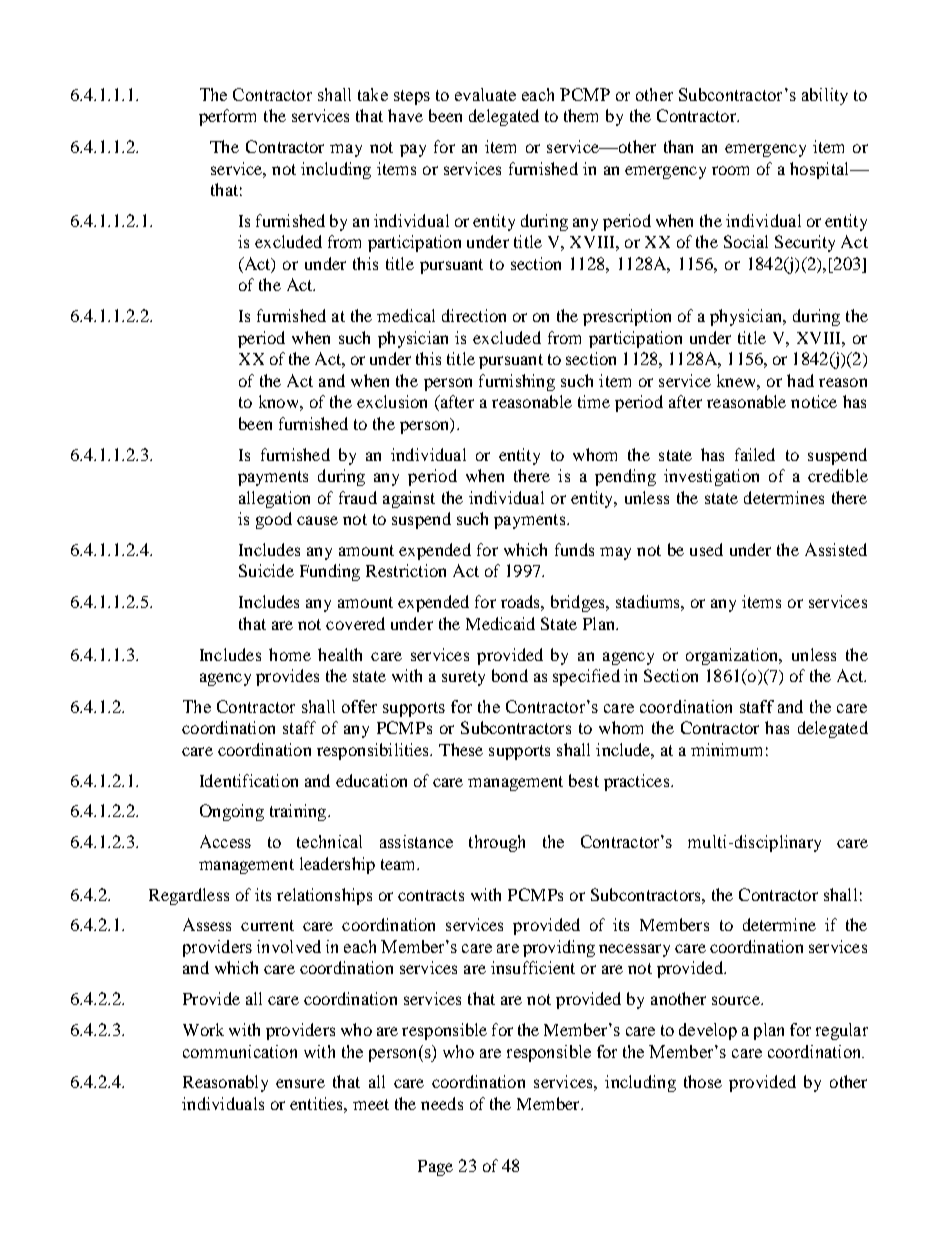  Describe the element at coordinates (517, 382) in the page. I see `furnishing` at that location.
